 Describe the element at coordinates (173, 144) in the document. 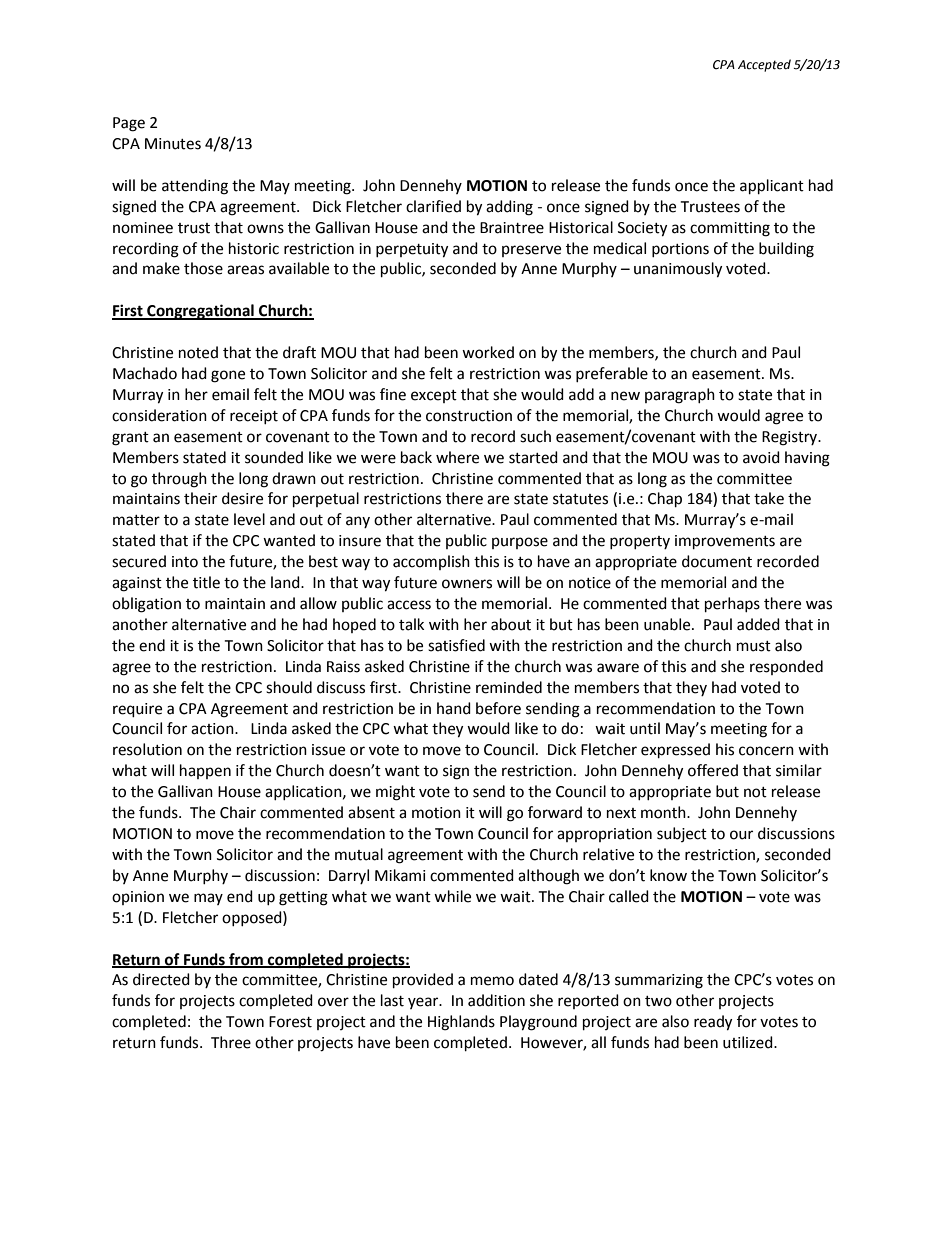

I see `Minutes` at that location.
